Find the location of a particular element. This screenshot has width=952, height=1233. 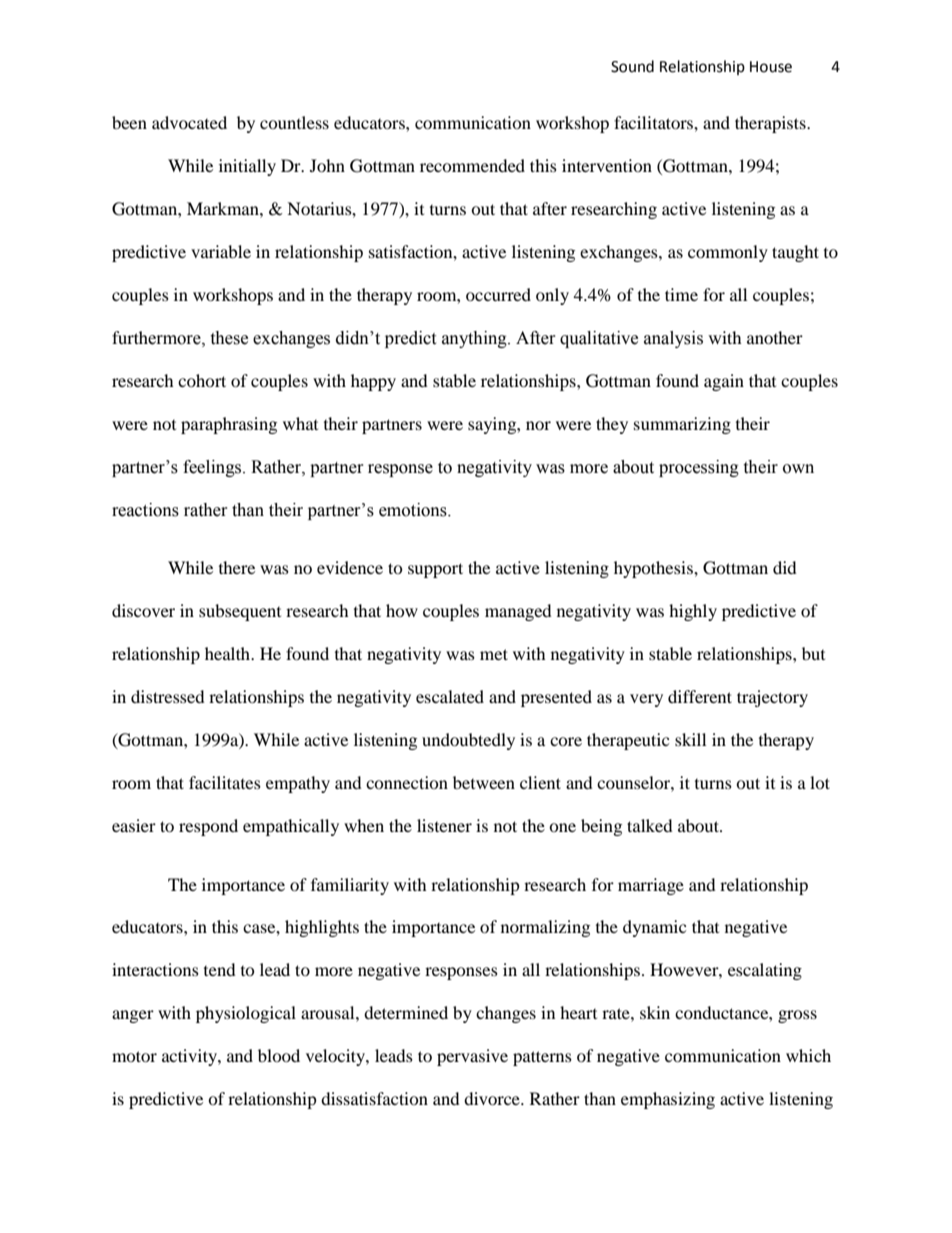

talked is located at coordinates (650, 825).
